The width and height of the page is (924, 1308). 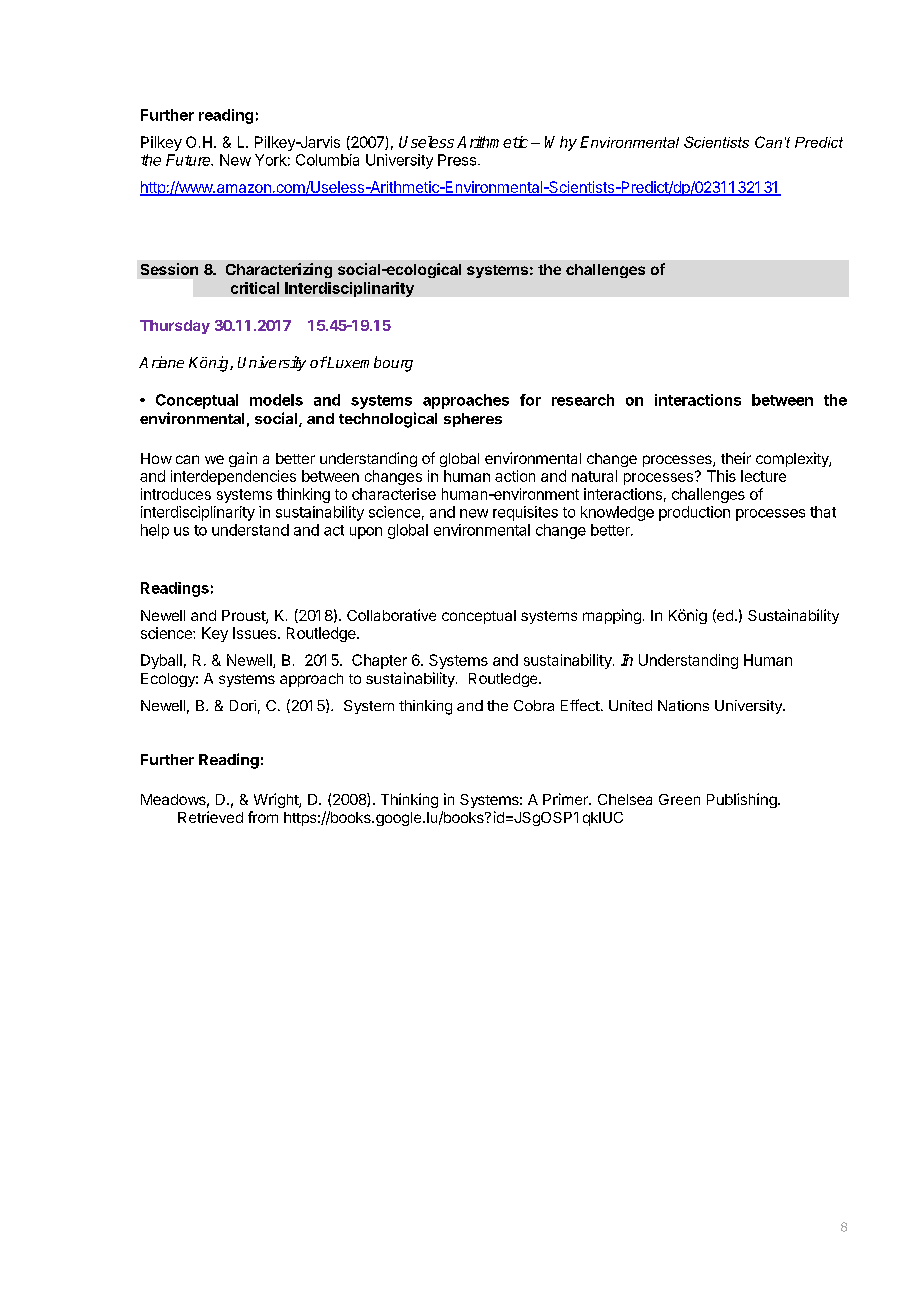 I want to click on requisites, so click(x=525, y=513).
